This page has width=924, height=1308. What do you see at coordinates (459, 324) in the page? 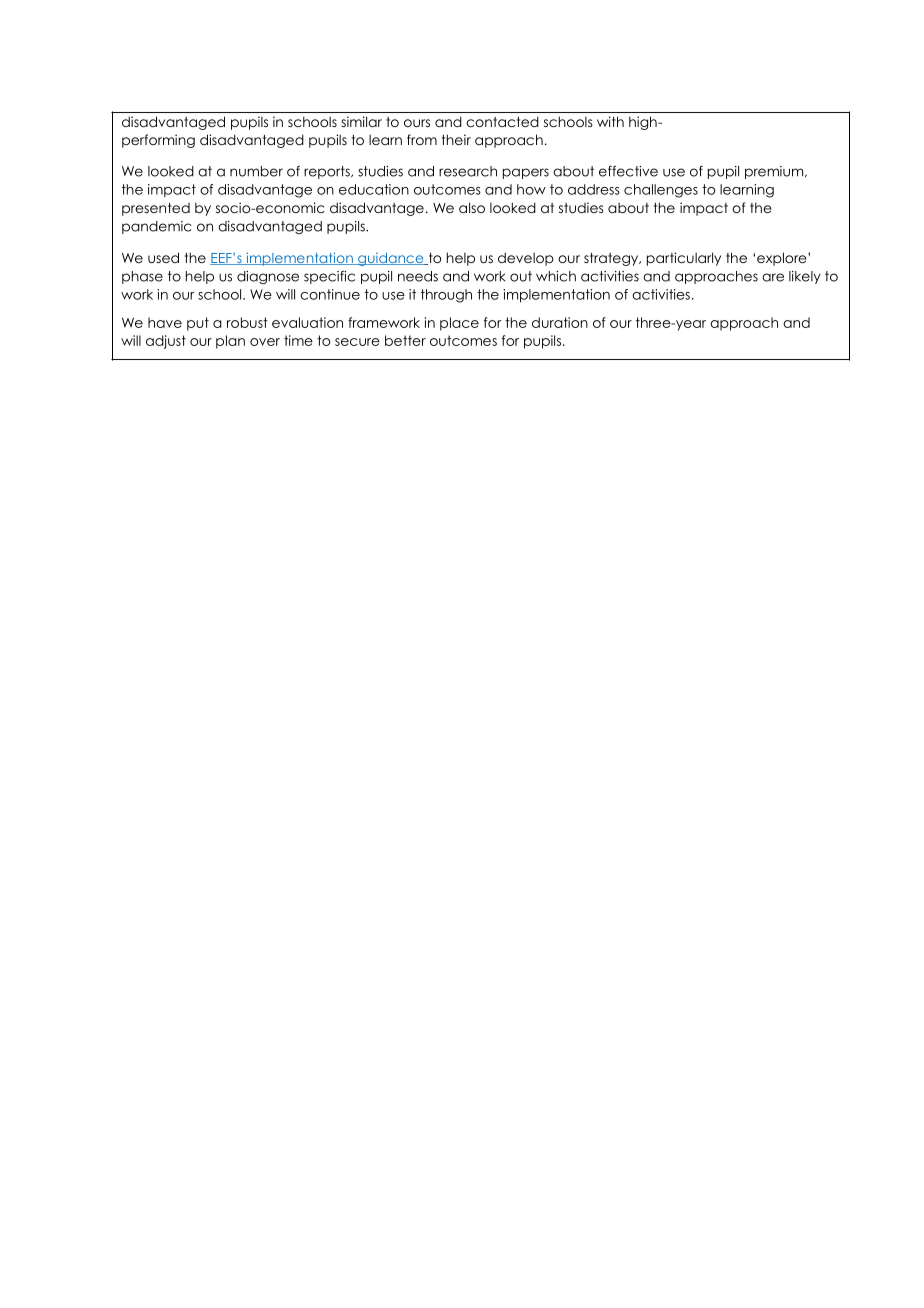
I see `place` at bounding box center [459, 324].
